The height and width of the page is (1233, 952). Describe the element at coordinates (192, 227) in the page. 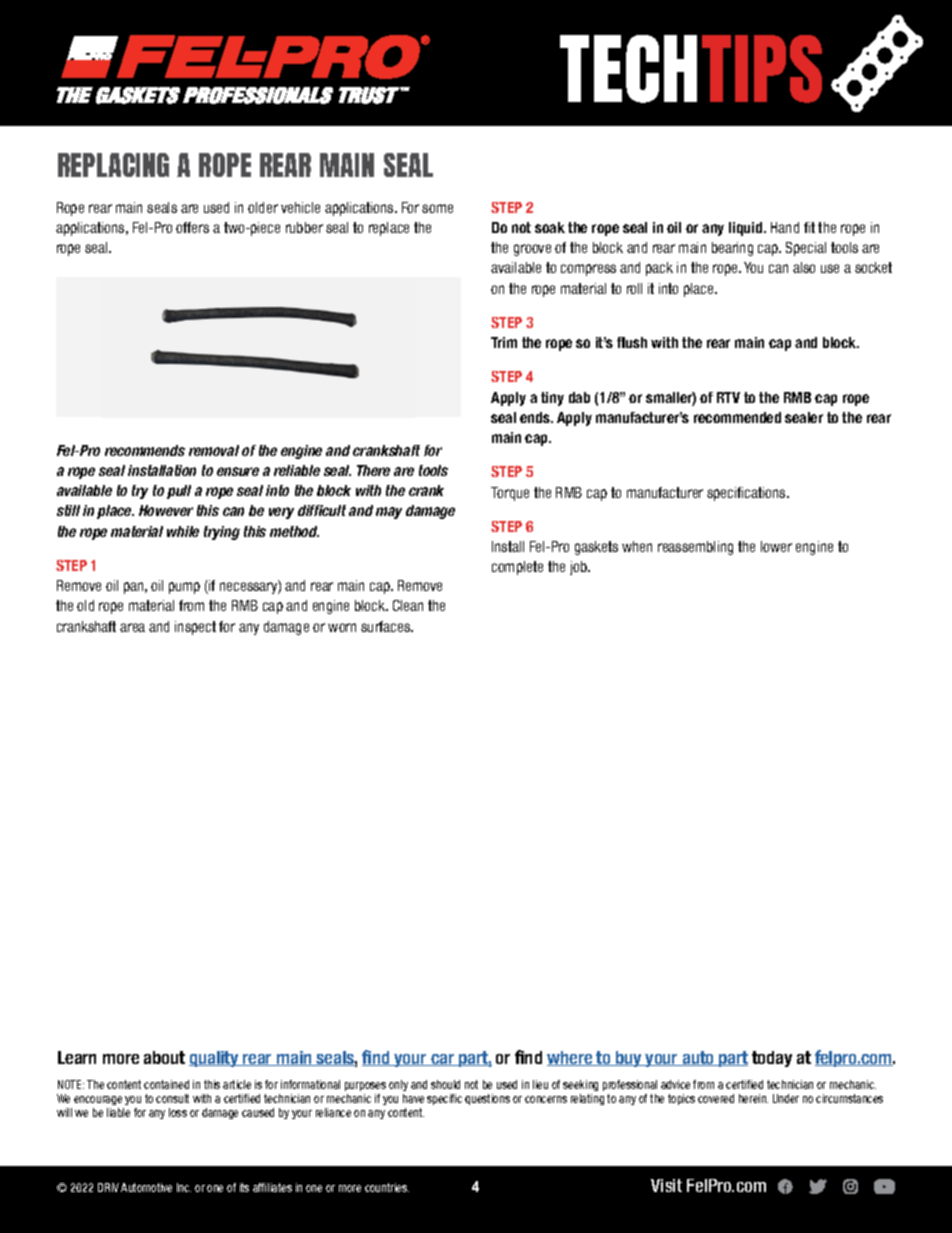

I see `offers` at that location.
